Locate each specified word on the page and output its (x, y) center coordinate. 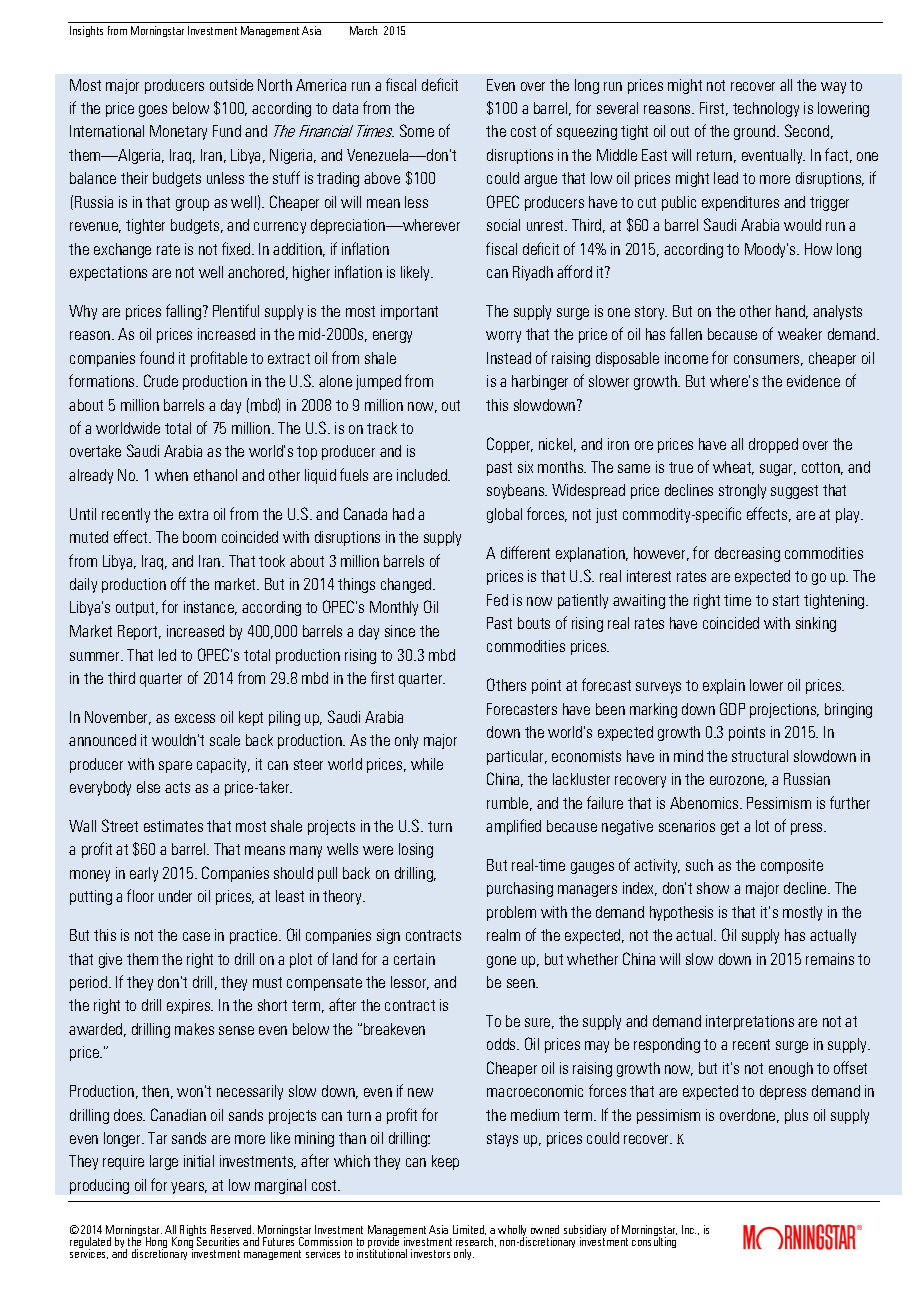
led (167, 655)
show (713, 888)
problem (511, 913)
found (157, 357)
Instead (509, 358)
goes (153, 111)
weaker (800, 334)
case (196, 936)
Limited (469, 1230)
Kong (182, 1242)
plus (796, 1116)
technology (766, 109)
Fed (497, 600)
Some (417, 130)
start (786, 600)
